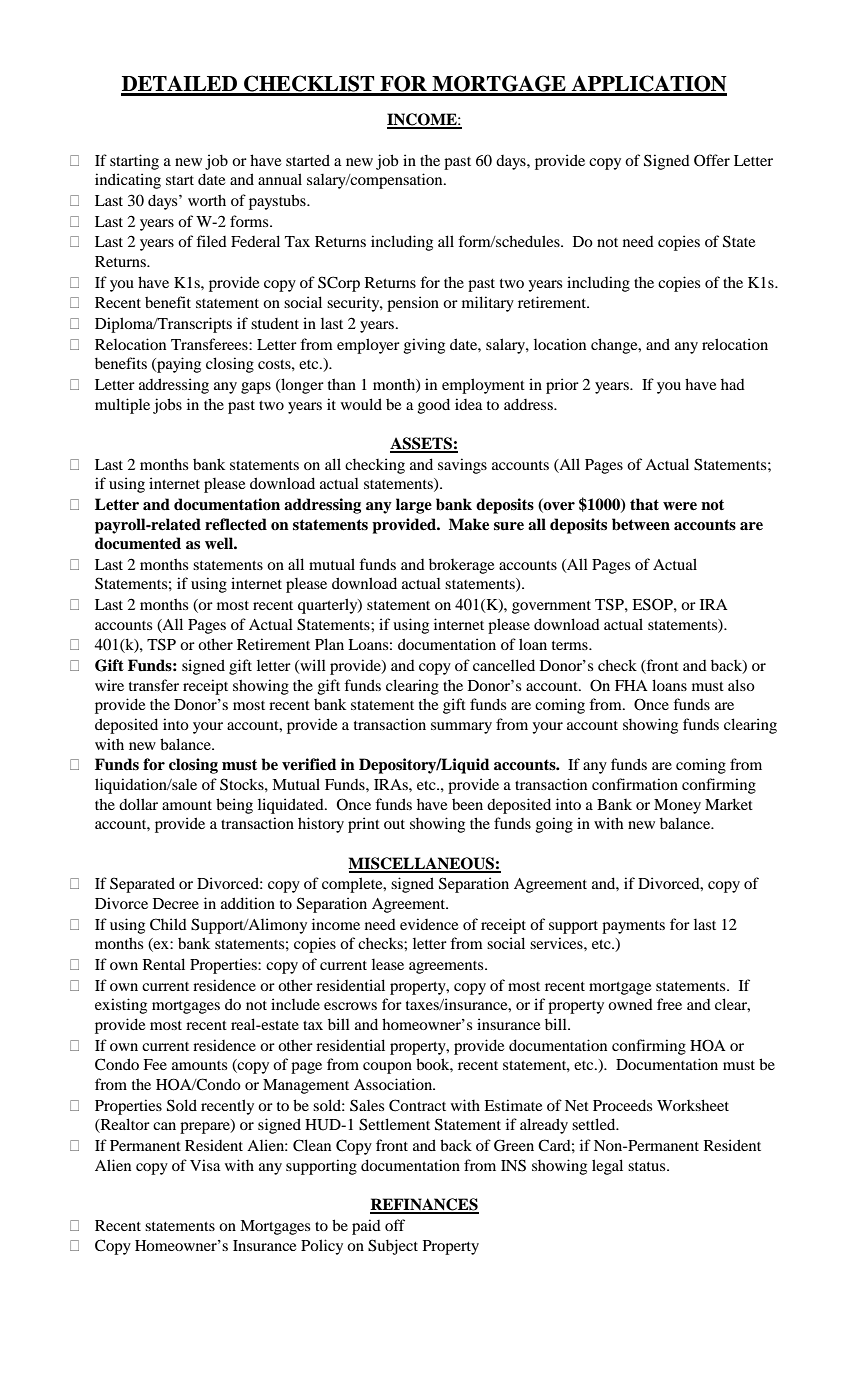  What do you see at coordinates (413, 304) in the screenshot?
I see `pension` at bounding box center [413, 304].
